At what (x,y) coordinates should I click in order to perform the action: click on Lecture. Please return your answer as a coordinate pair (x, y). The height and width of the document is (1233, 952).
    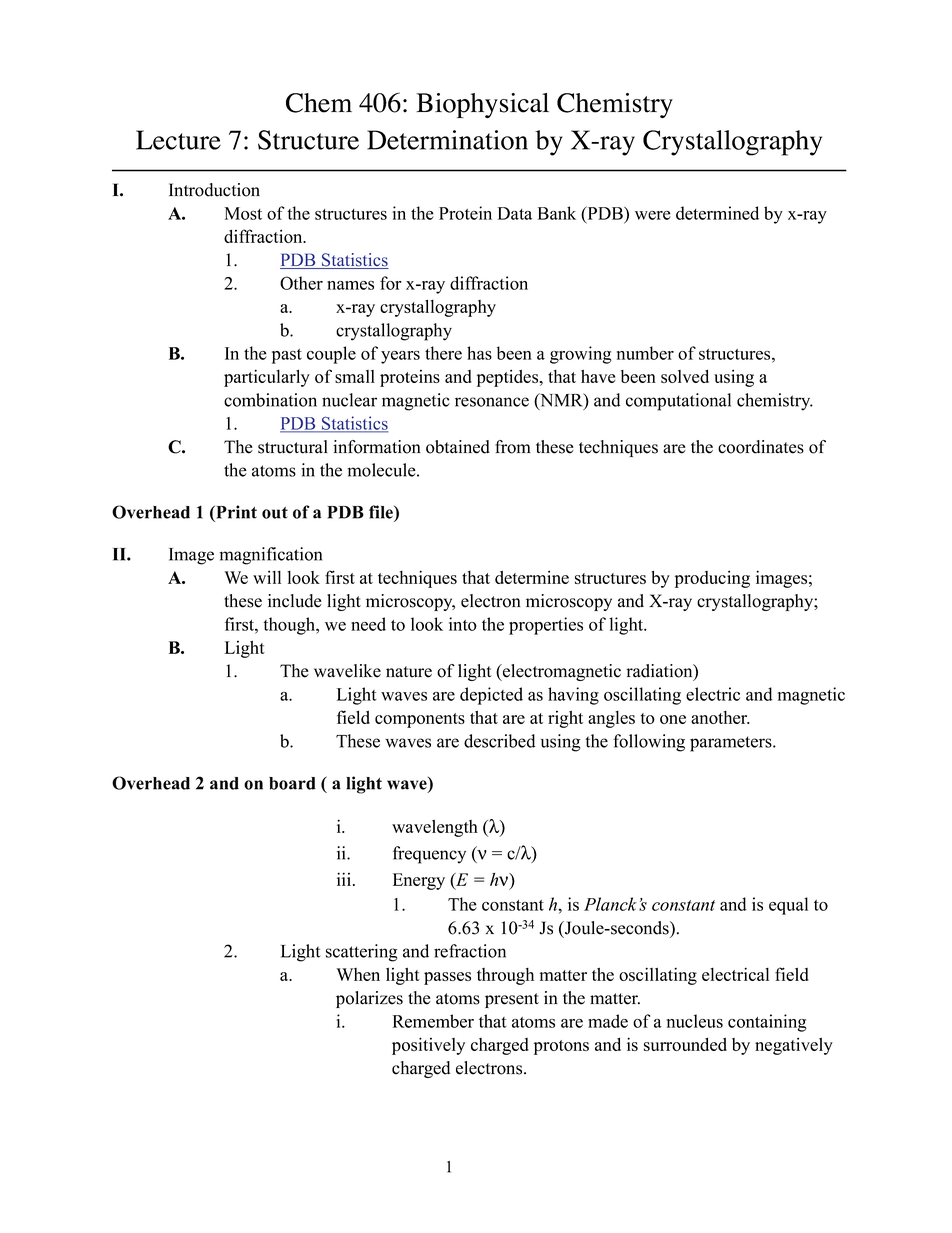
    Looking at the image, I should click on (178, 140).
